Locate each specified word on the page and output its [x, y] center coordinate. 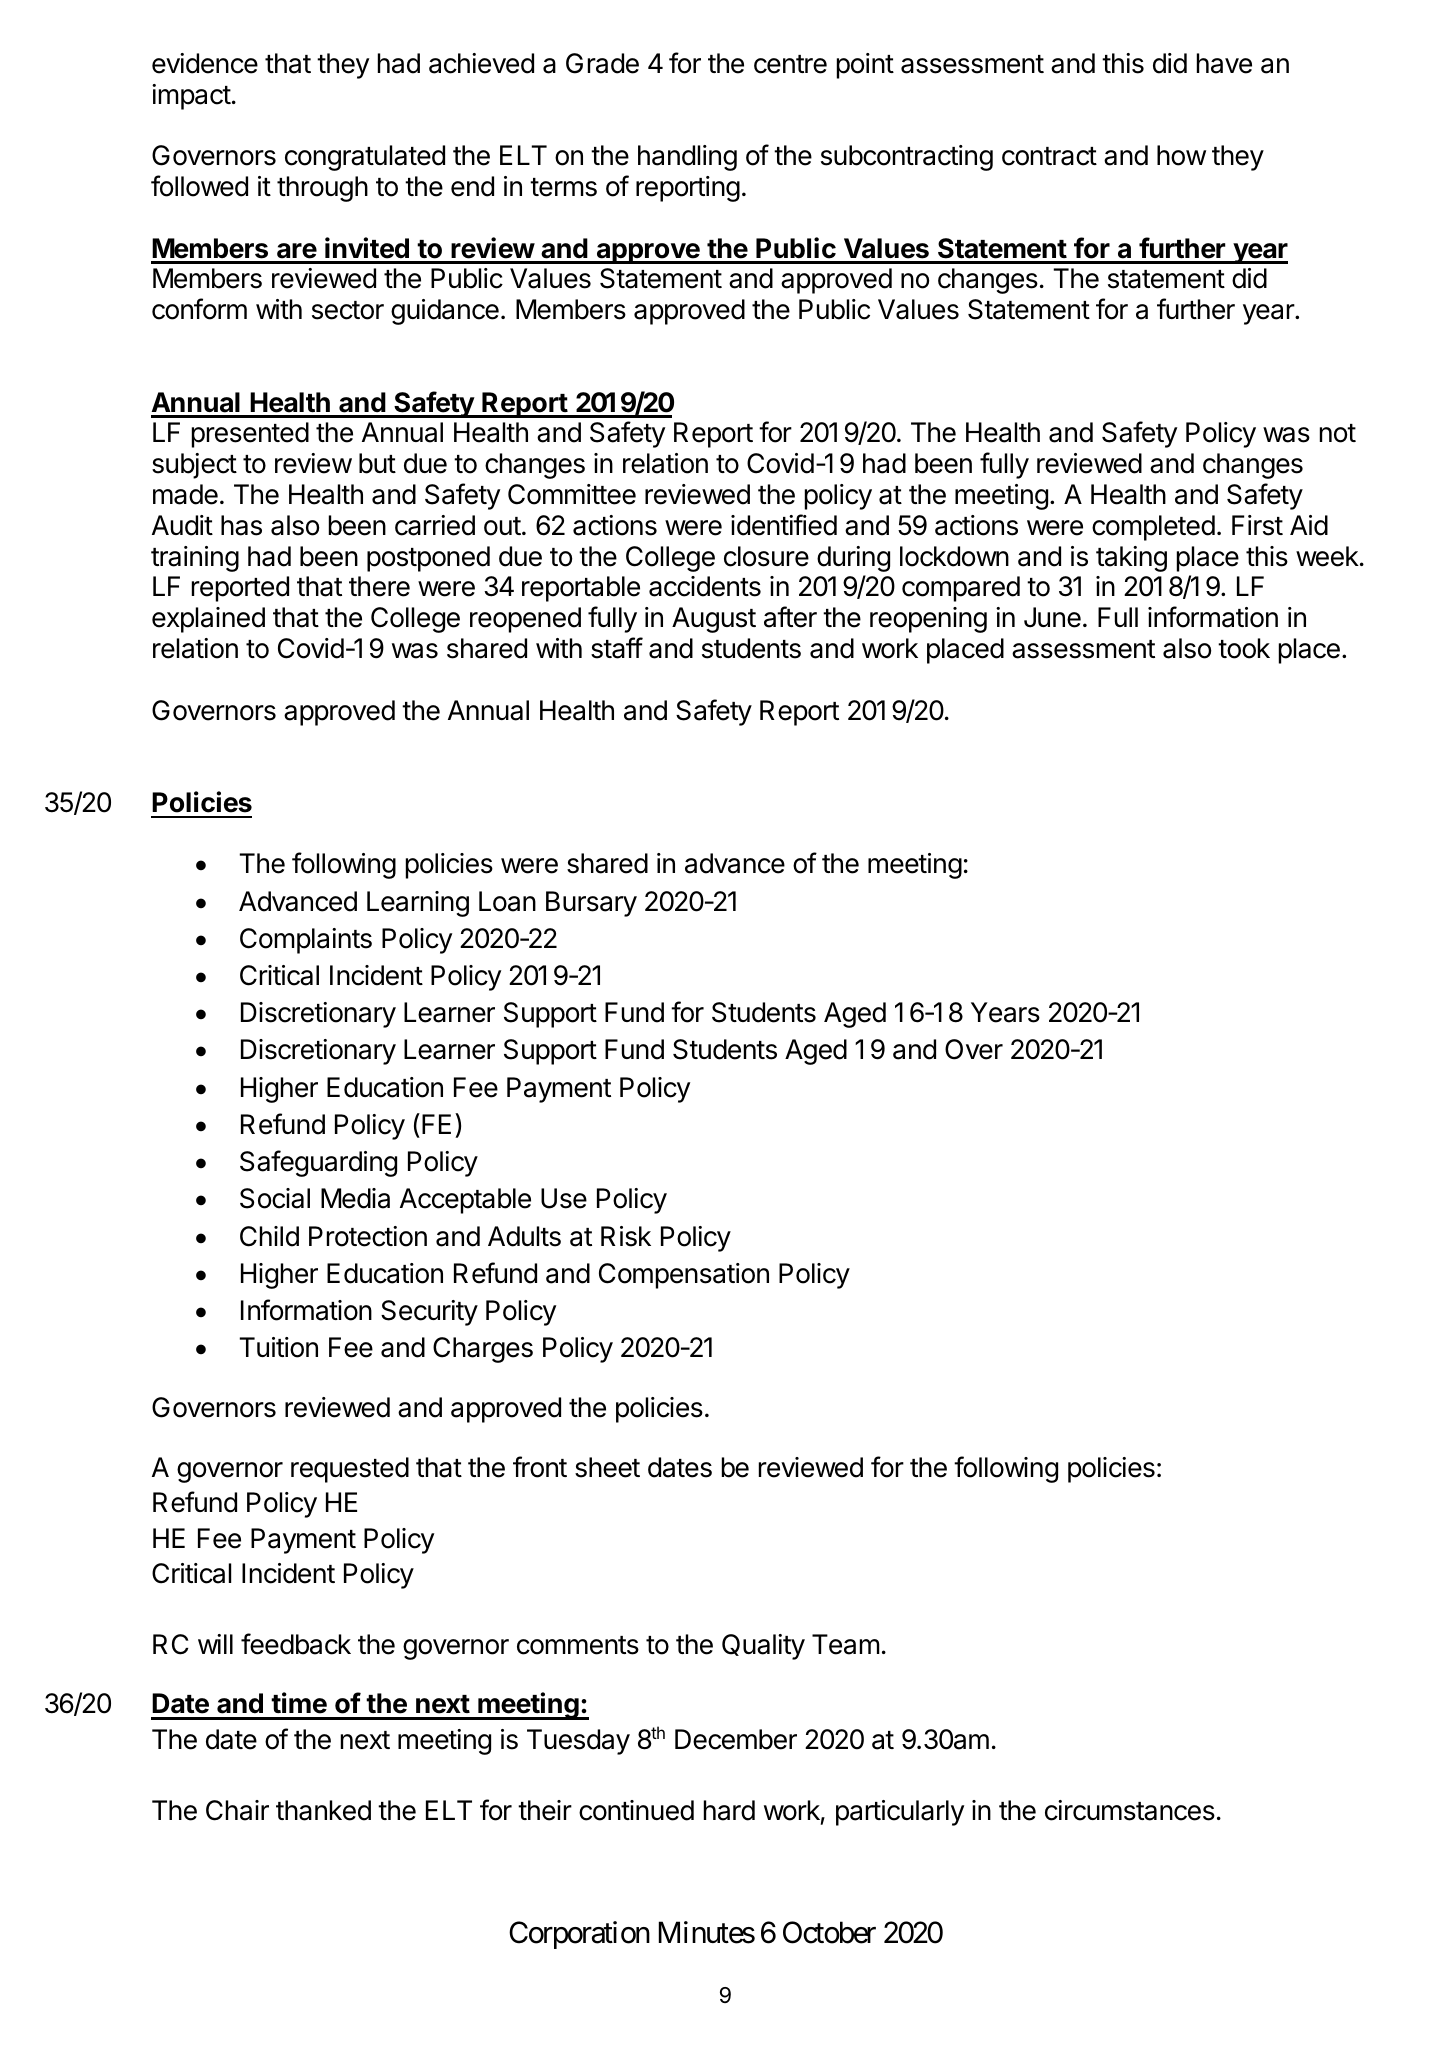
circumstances [1130, 1810]
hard [729, 1810]
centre [790, 64]
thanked [323, 1810]
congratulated [365, 158]
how [1181, 155]
